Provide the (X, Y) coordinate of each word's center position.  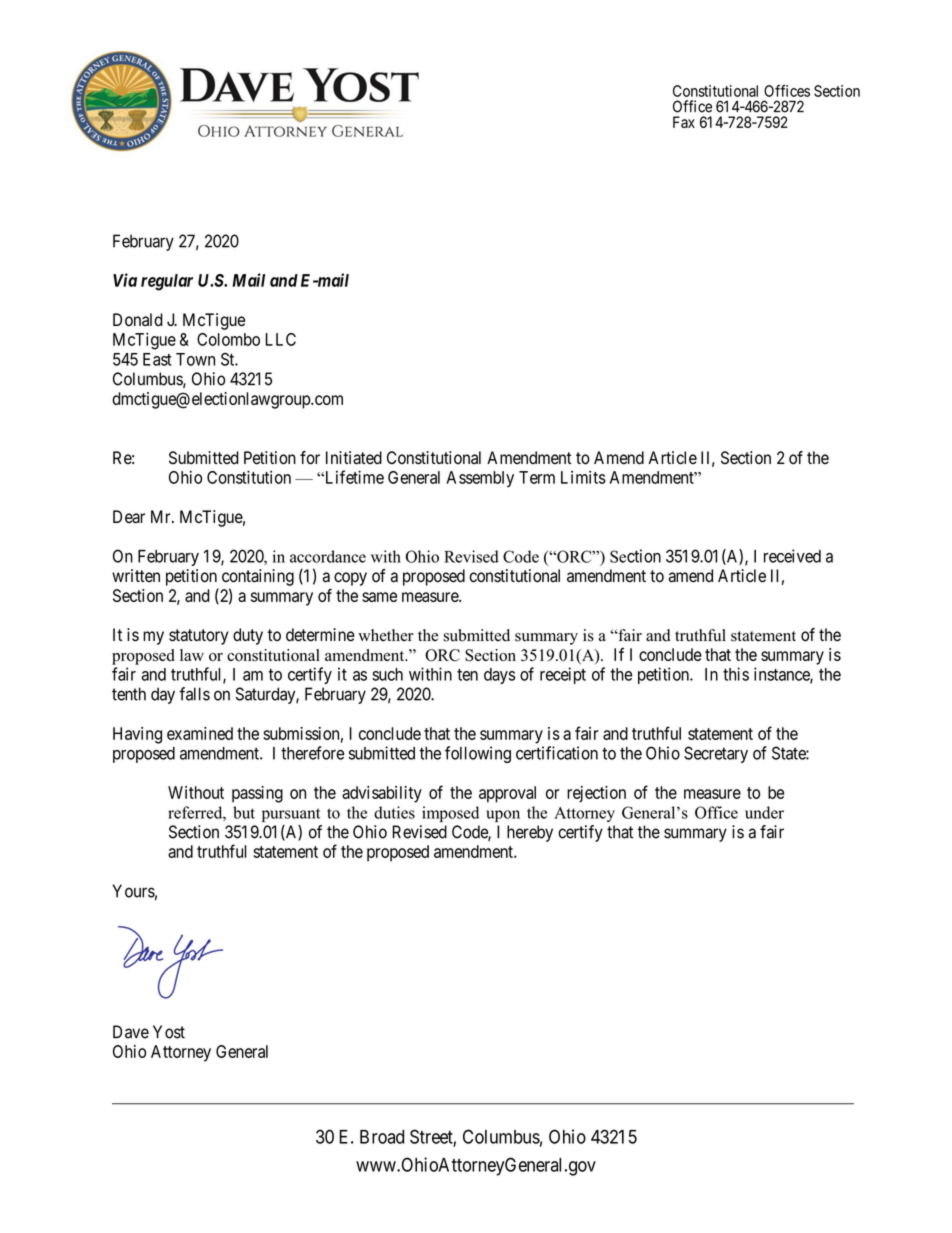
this (736, 674)
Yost (169, 1032)
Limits (583, 477)
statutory (198, 637)
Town (195, 359)
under (764, 812)
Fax (684, 122)
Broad (382, 1137)
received (792, 556)
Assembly (480, 479)
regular (167, 282)
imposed (450, 814)
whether (386, 635)
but (244, 812)
